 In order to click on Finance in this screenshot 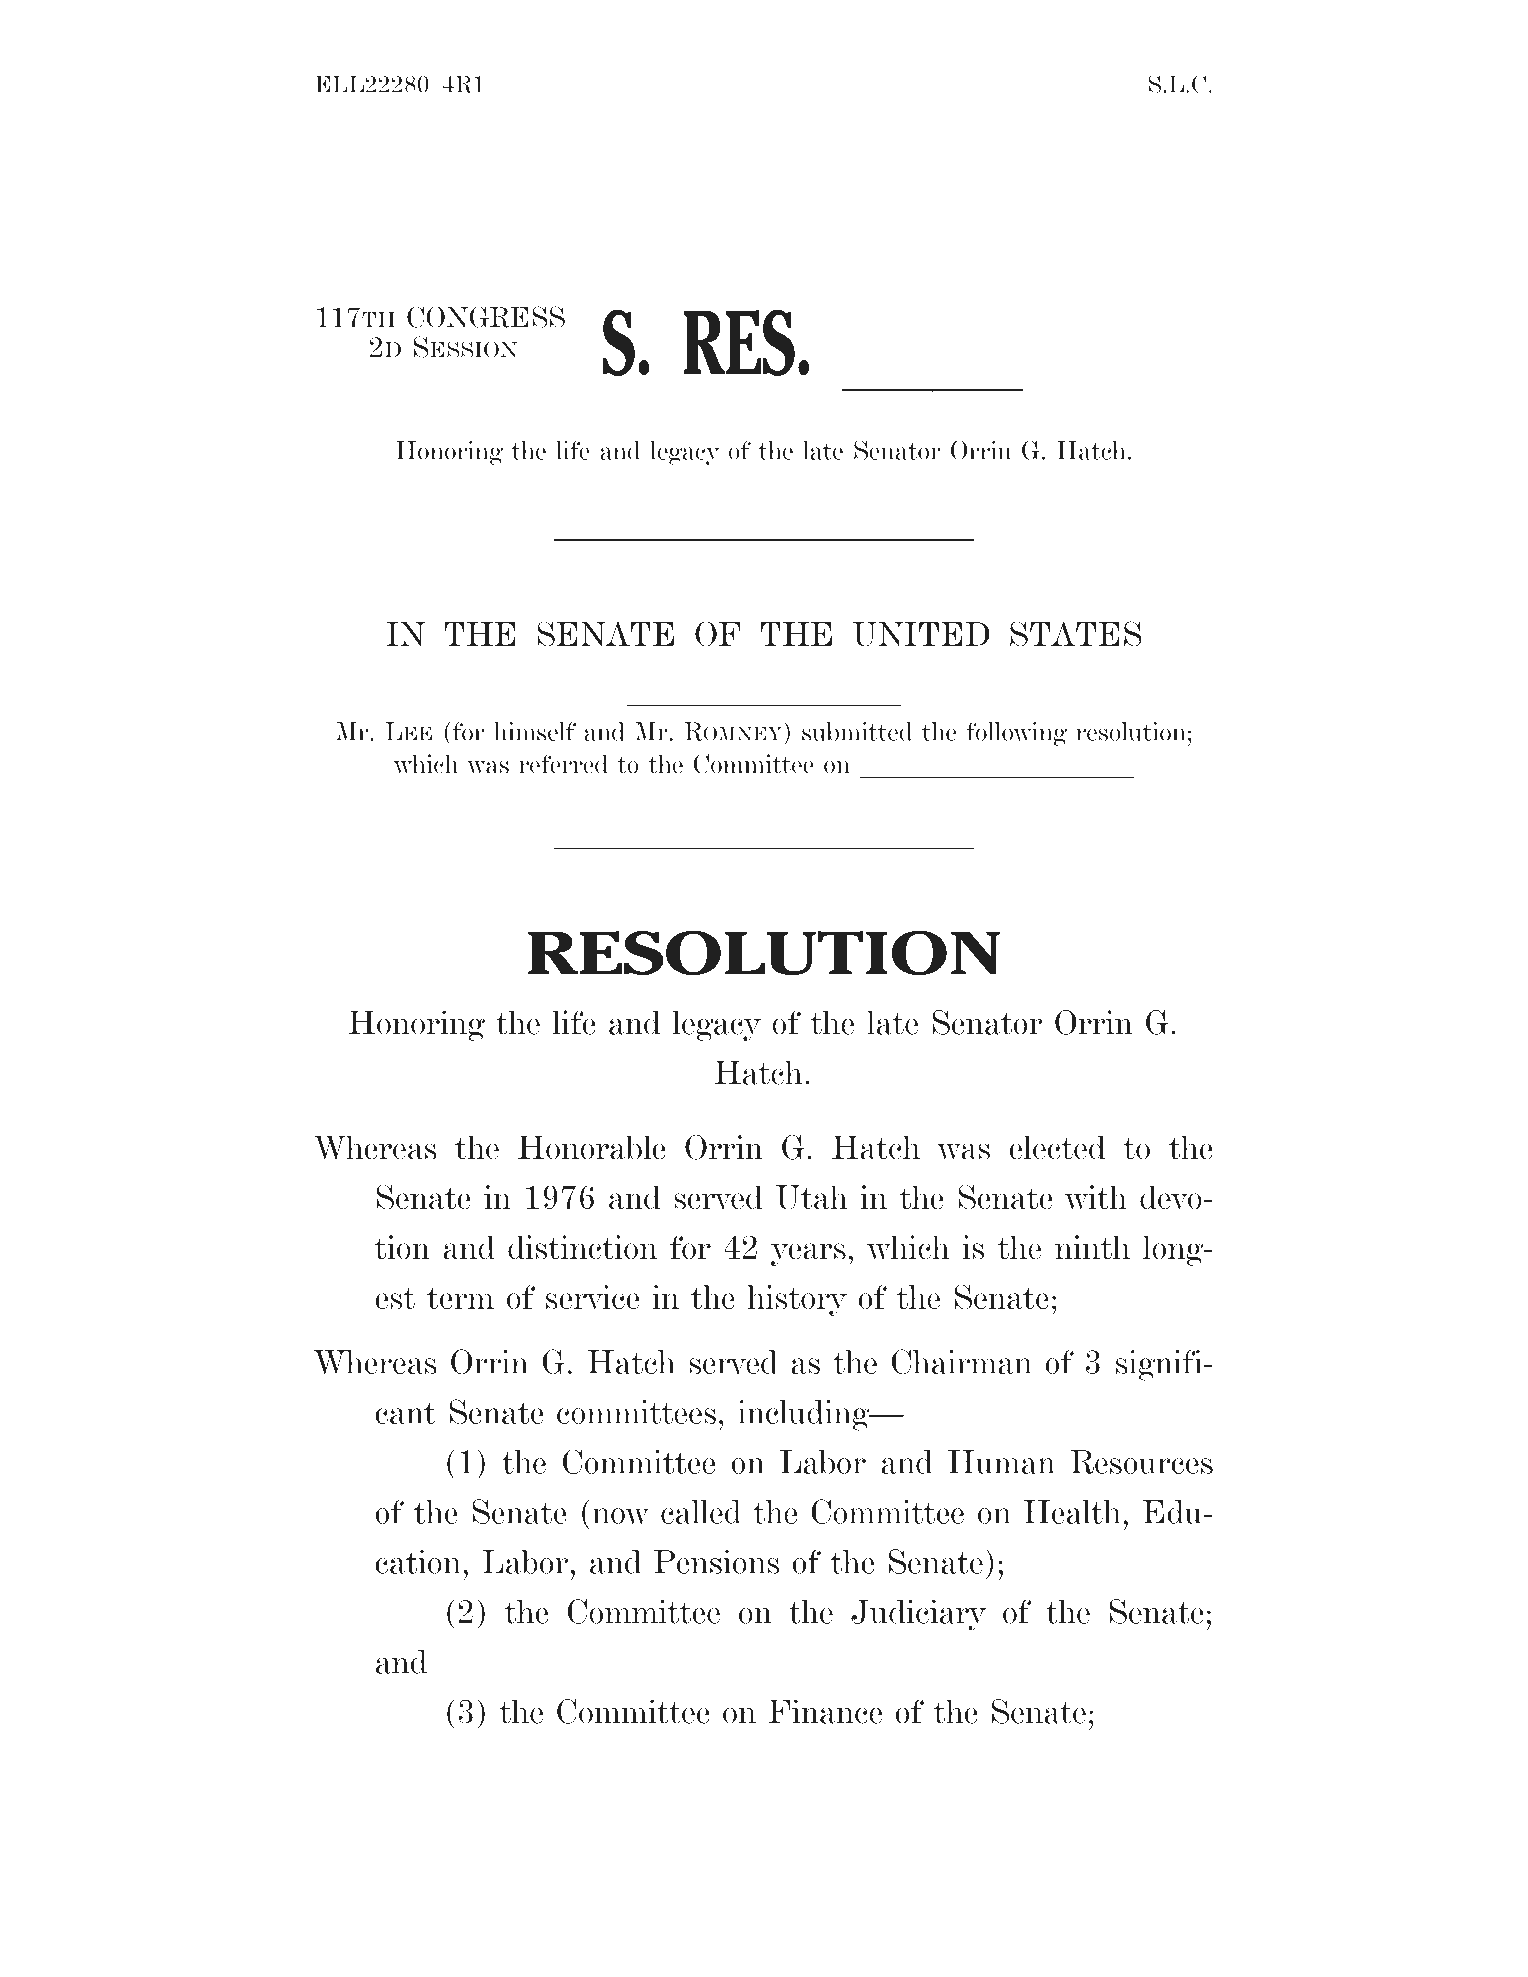, I will do `click(825, 1711)`.
